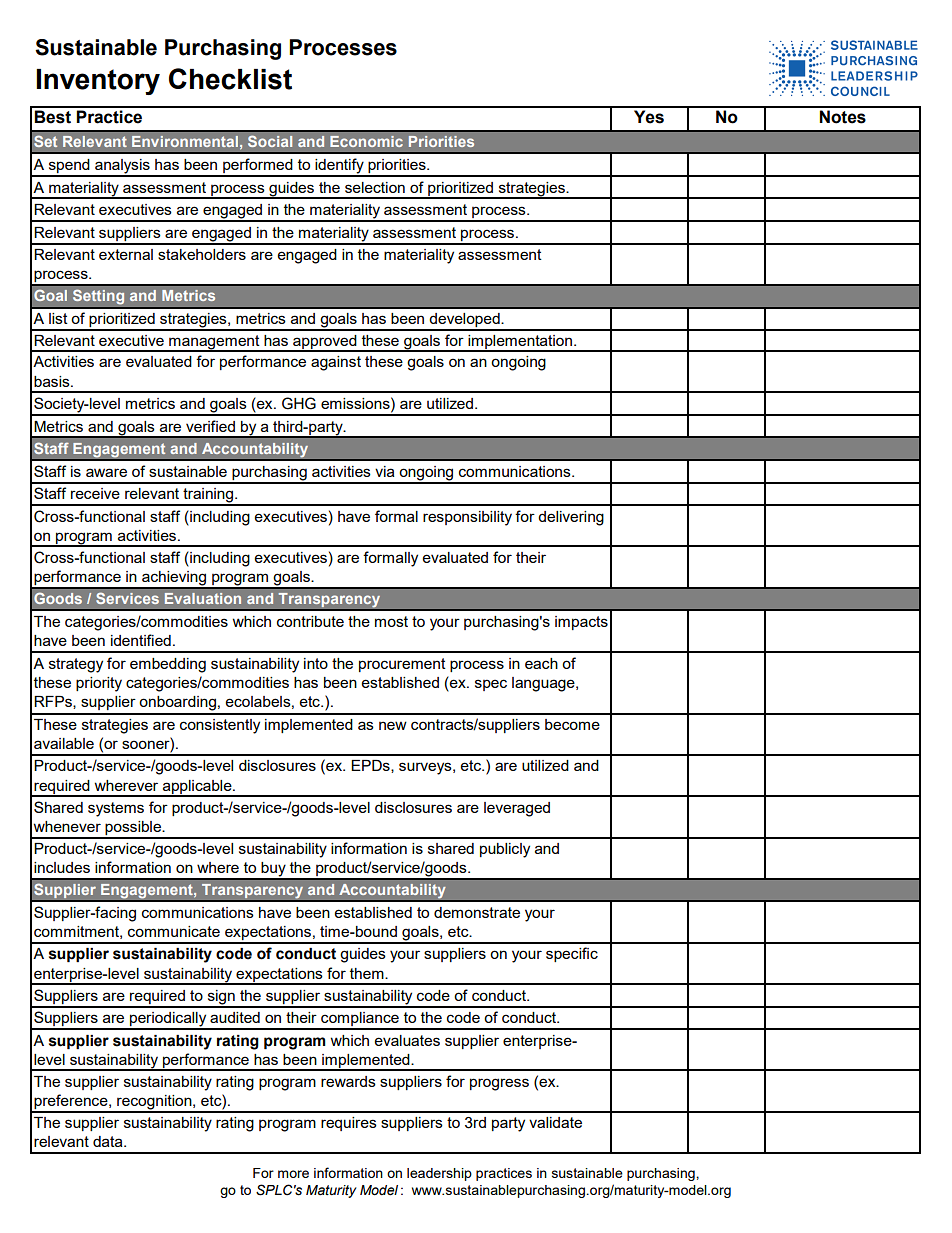  What do you see at coordinates (141, 640) in the screenshot?
I see `identified` at bounding box center [141, 640].
